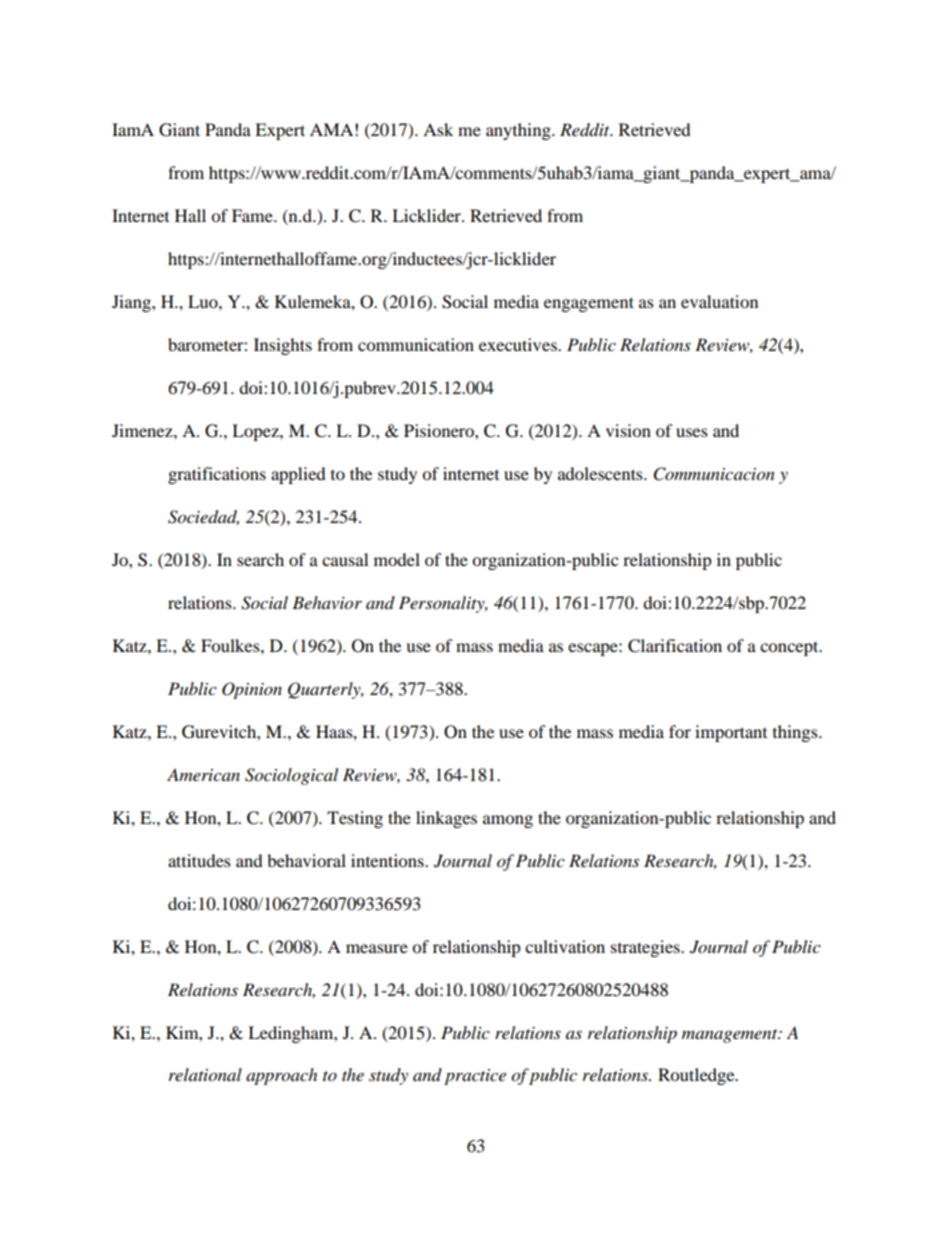 The image size is (952, 1233). Describe the element at coordinates (446, 819) in the page. I see `linkages` at that location.
